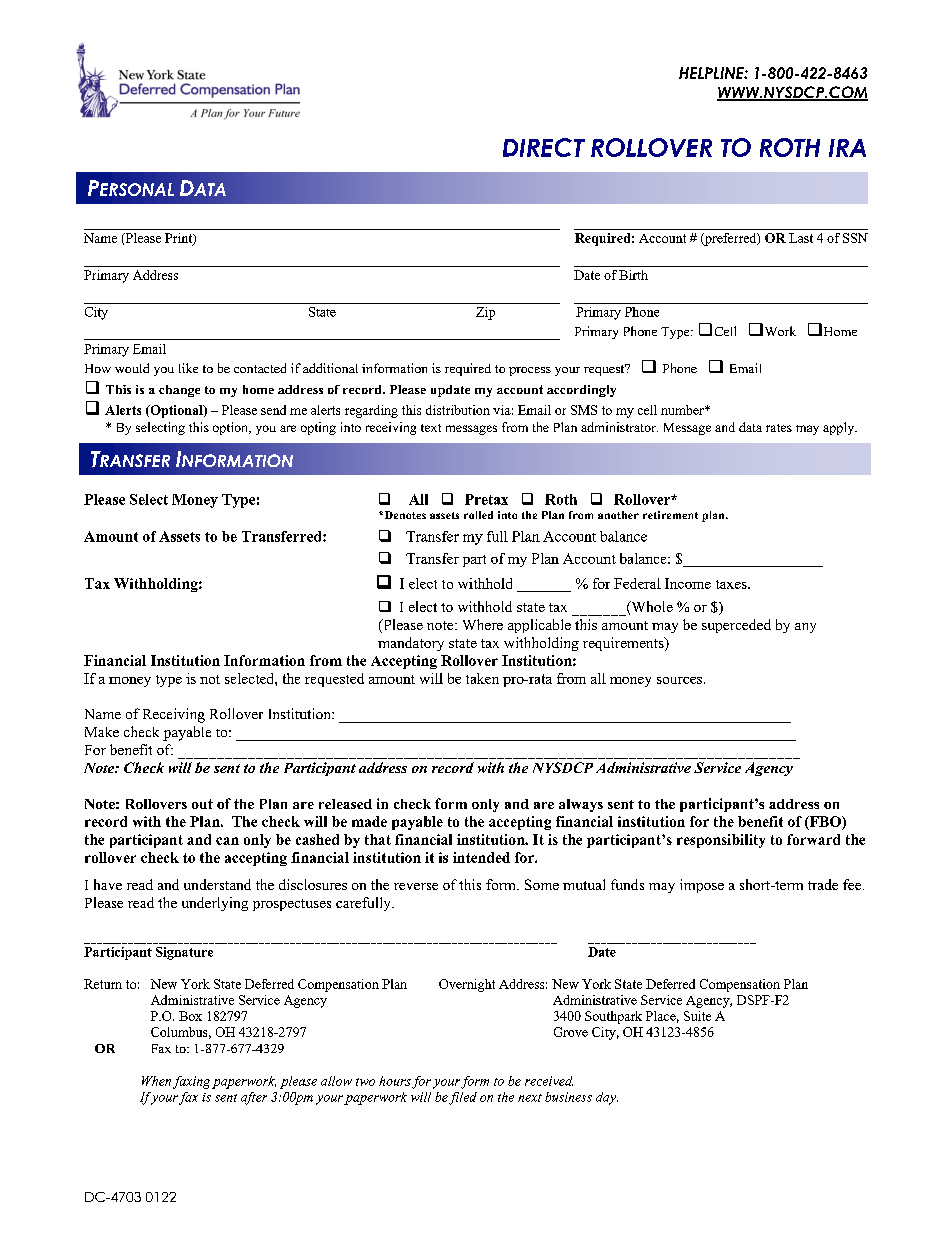  Describe the element at coordinates (847, 148) in the screenshot. I see `IRA` at that location.
